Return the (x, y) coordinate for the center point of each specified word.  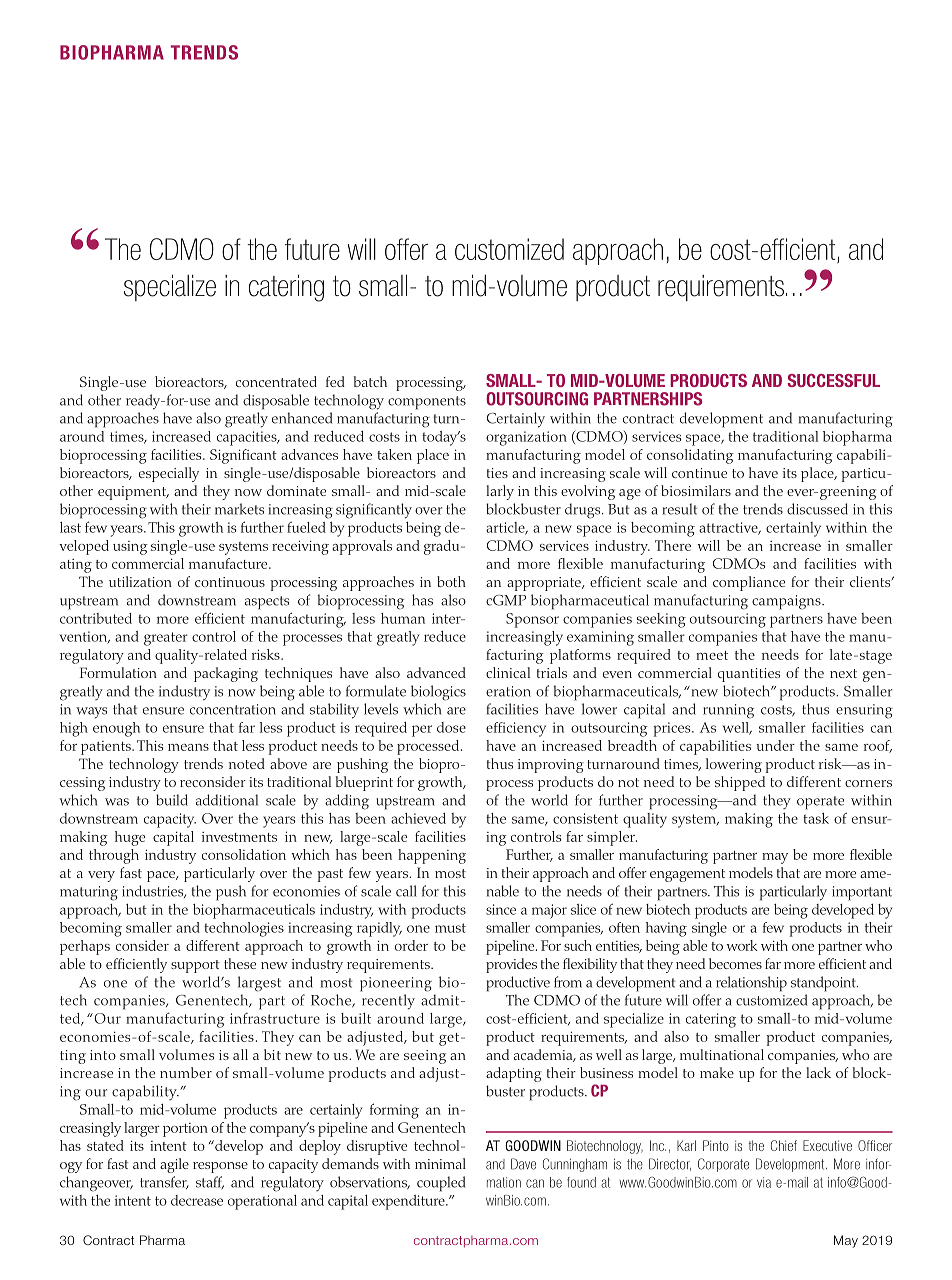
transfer (164, 1182)
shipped (740, 783)
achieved (418, 818)
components (427, 403)
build (172, 800)
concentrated (276, 381)
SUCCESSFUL (833, 380)
